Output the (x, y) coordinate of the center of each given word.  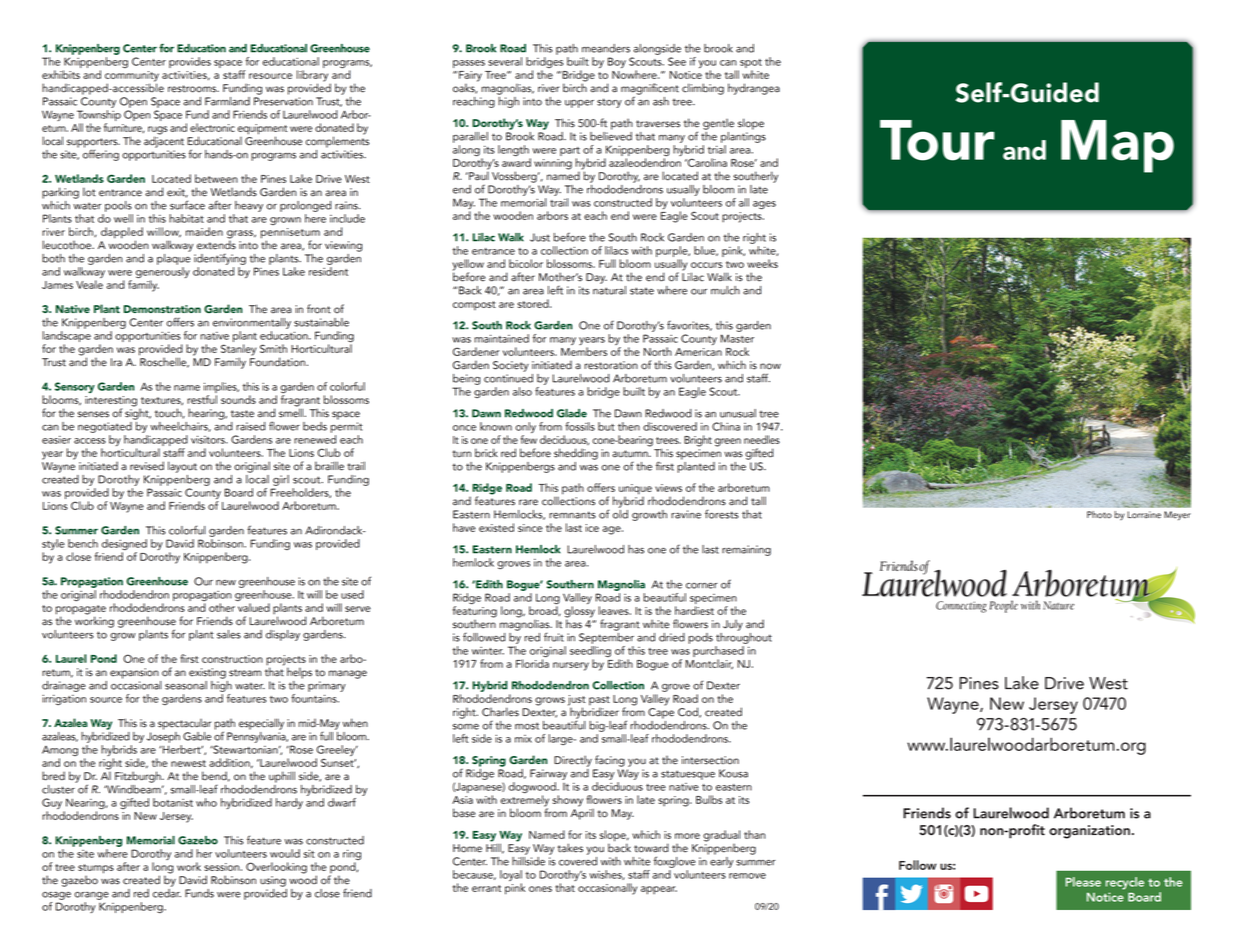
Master (737, 338)
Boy (617, 62)
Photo (1099, 514)
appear (659, 890)
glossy (579, 613)
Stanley (238, 351)
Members (584, 351)
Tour (937, 140)
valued (254, 607)
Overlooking (276, 868)
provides (190, 62)
